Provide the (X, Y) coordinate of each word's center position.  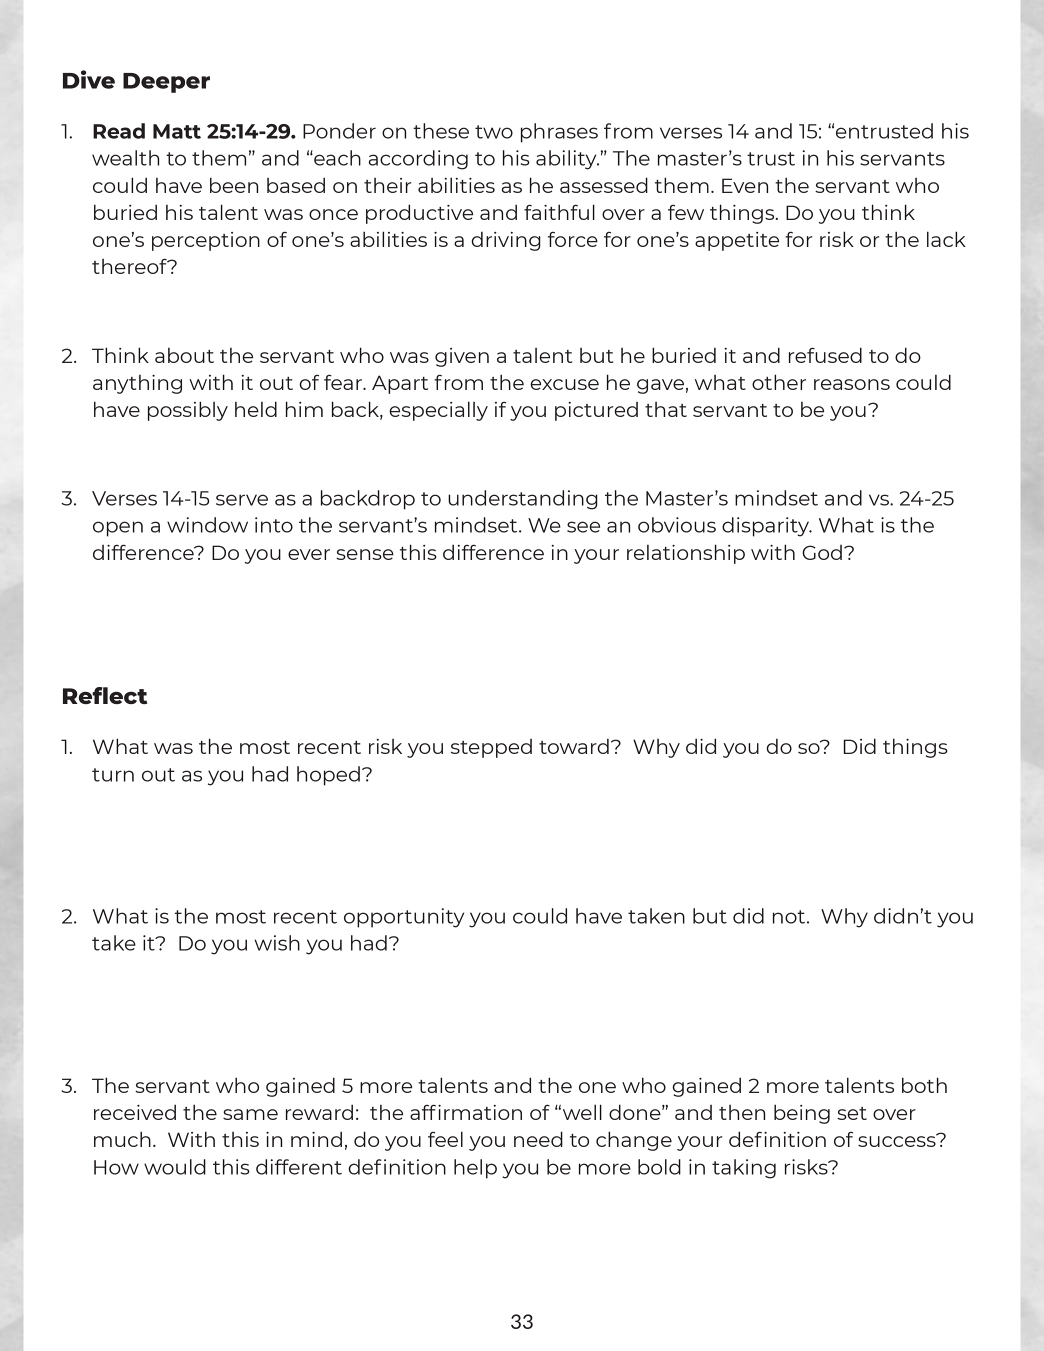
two (494, 132)
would (175, 1167)
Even (745, 185)
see (583, 527)
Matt (177, 131)
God (822, 552)
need (538, 1139)
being (802, 1114)
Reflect (105, 695)
